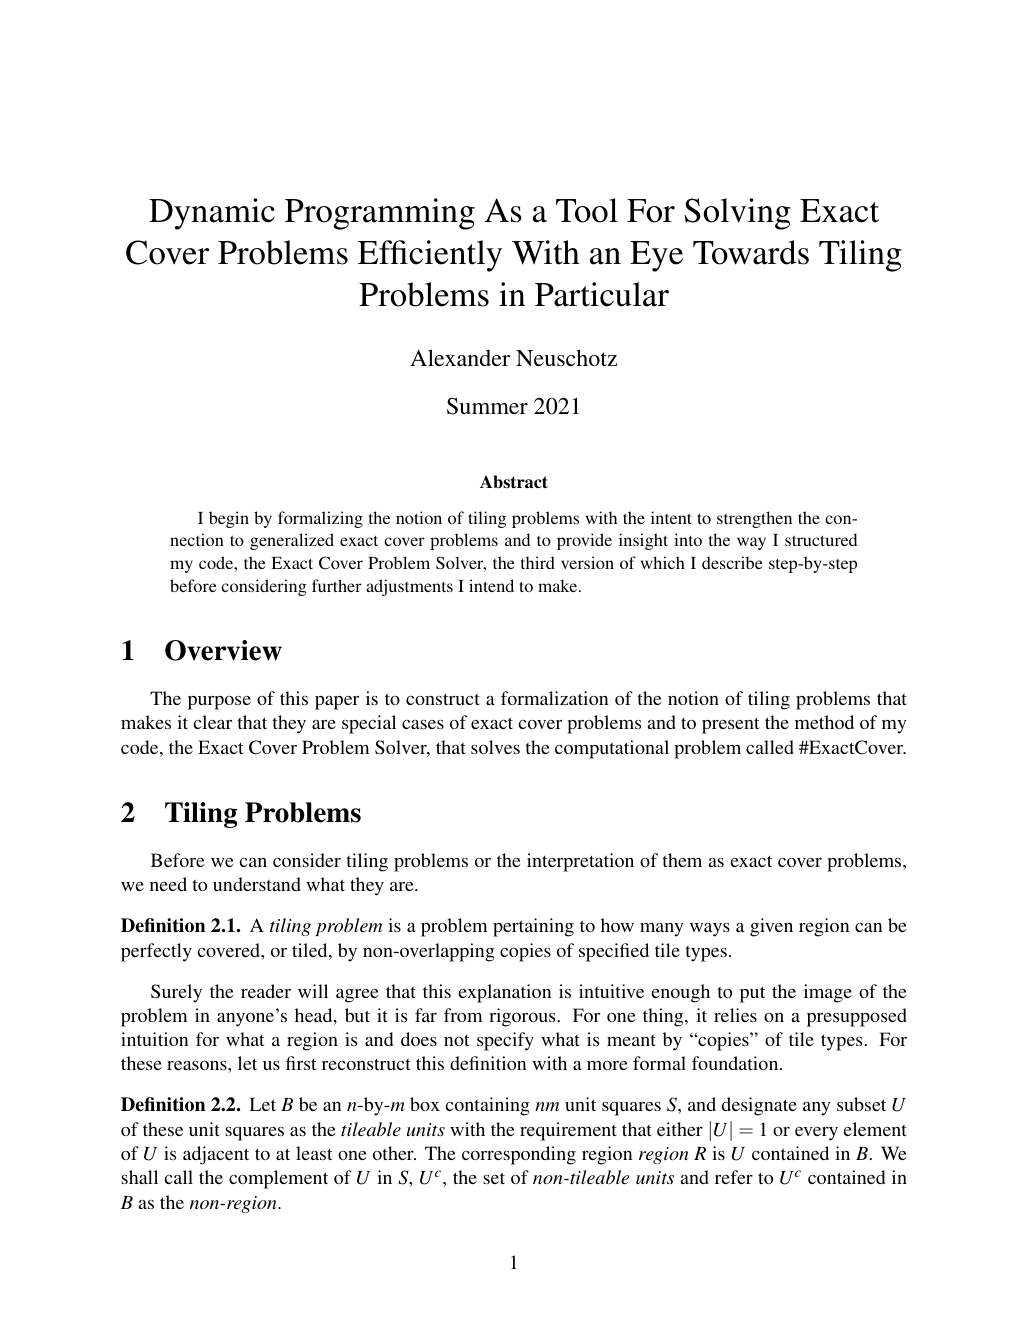 The image size is (1028, 1330). I want to click on method, so click(824, 722).
